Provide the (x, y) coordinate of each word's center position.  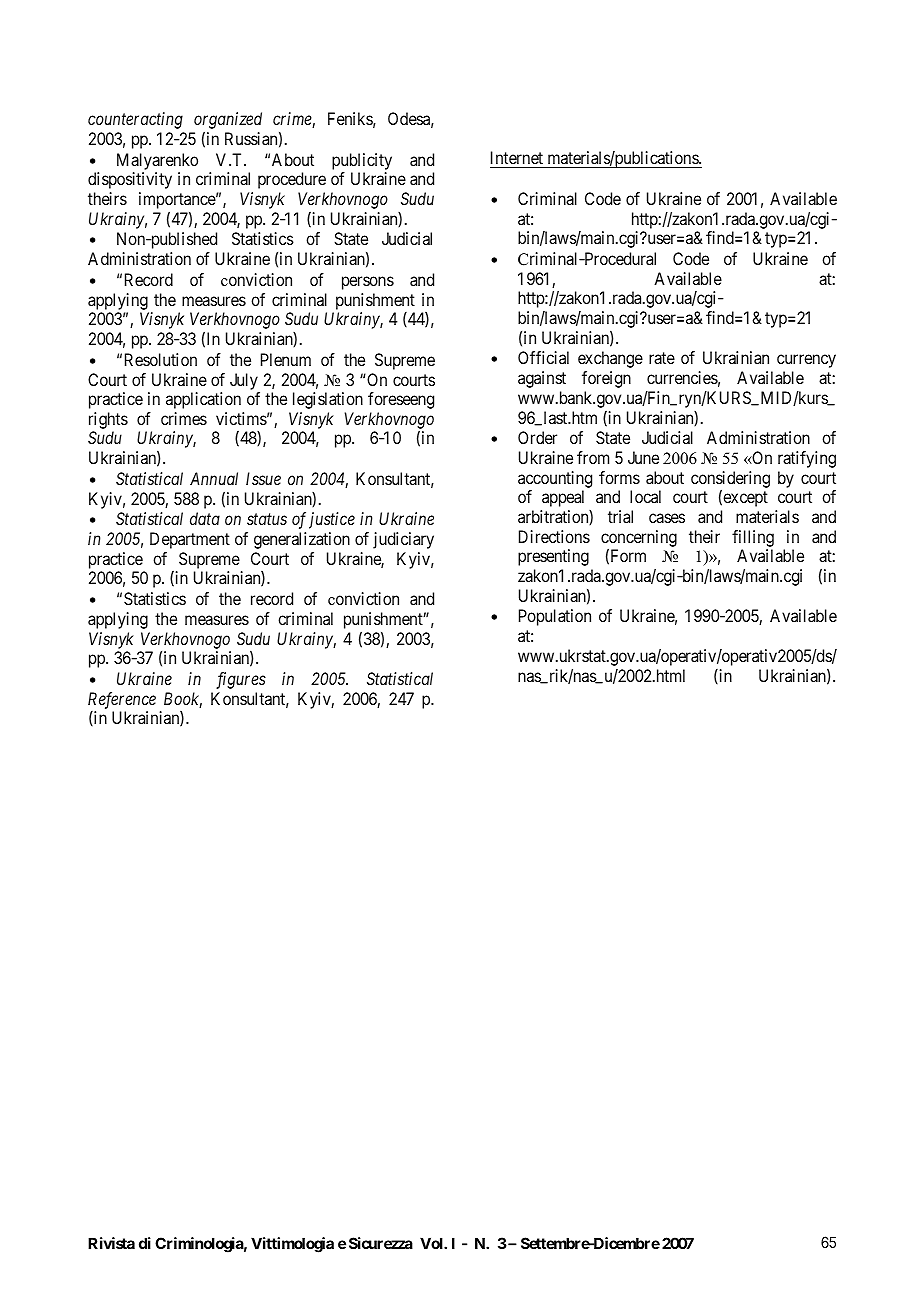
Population (555, 617)
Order (537, 437)
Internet (517, 159)
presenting (553, 557)
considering (730, 480)
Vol (432, 1243)
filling (753, 538)
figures (241, 680)
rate (662, 358)
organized (228, 122)
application (203, 400)
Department (190, 540)
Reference (122, 700)
